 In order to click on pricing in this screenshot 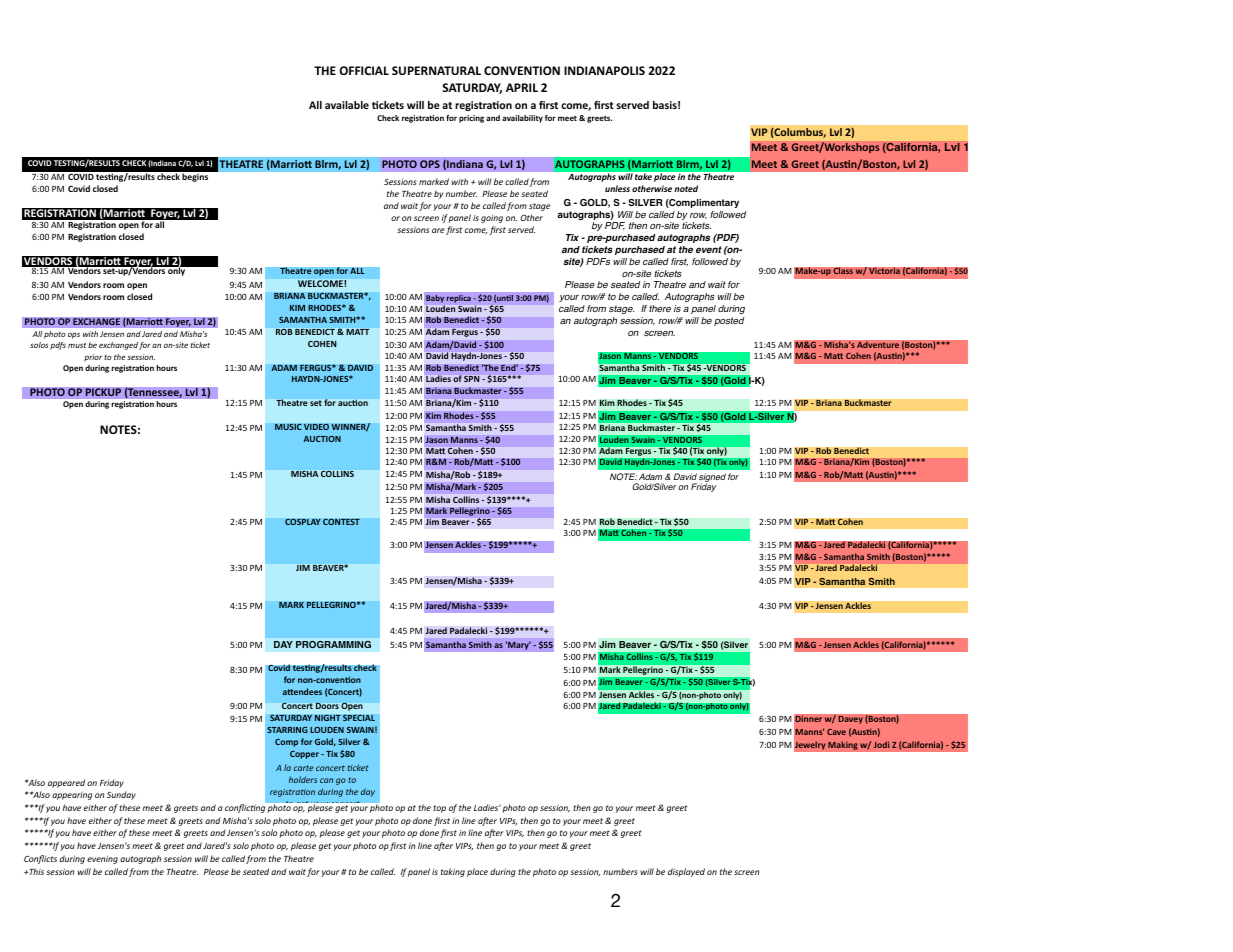, I will do `click(471, 119)`.
